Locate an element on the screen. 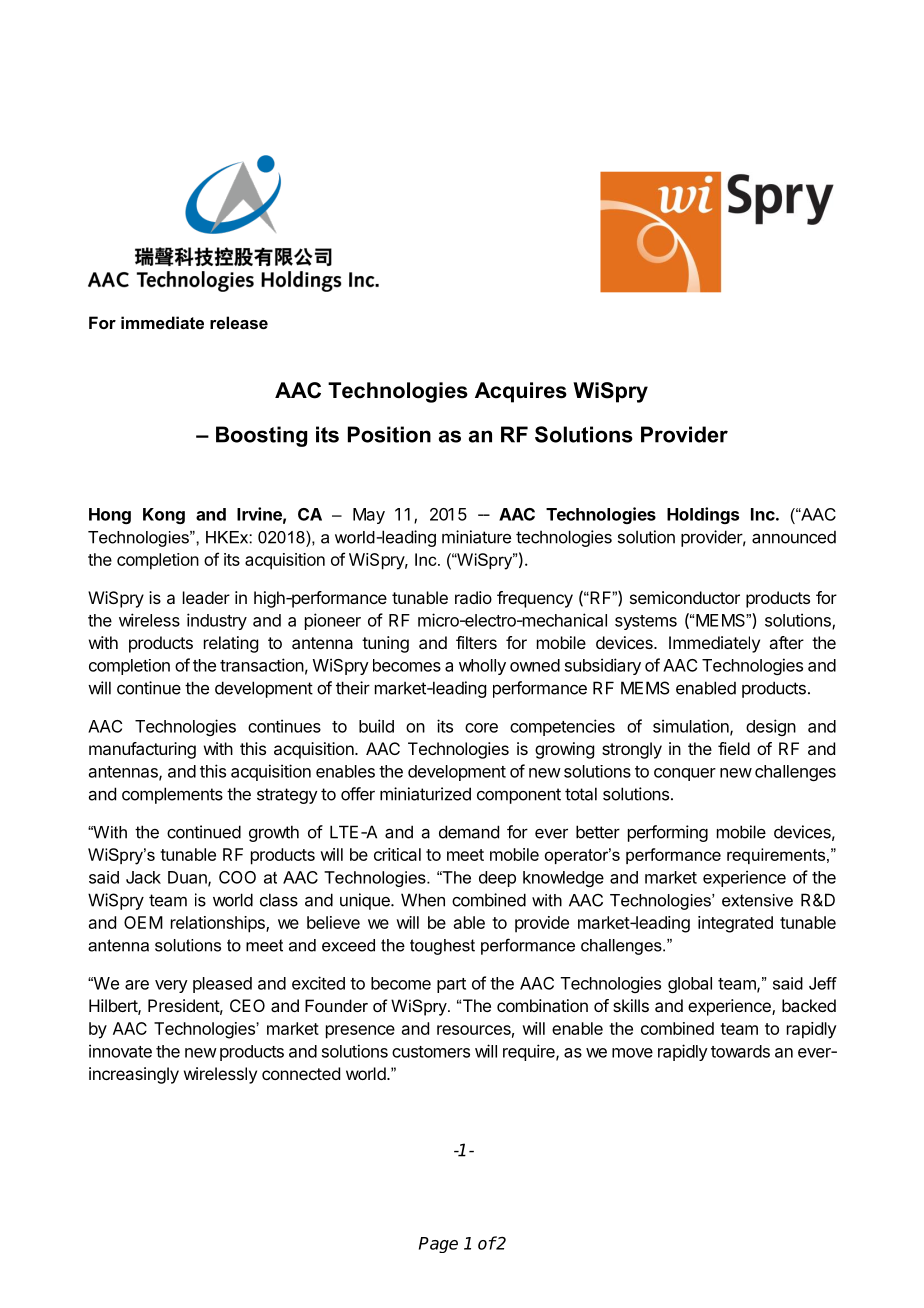 The image size is (924, 1308). conquer is located at coordinates (685, 774).
